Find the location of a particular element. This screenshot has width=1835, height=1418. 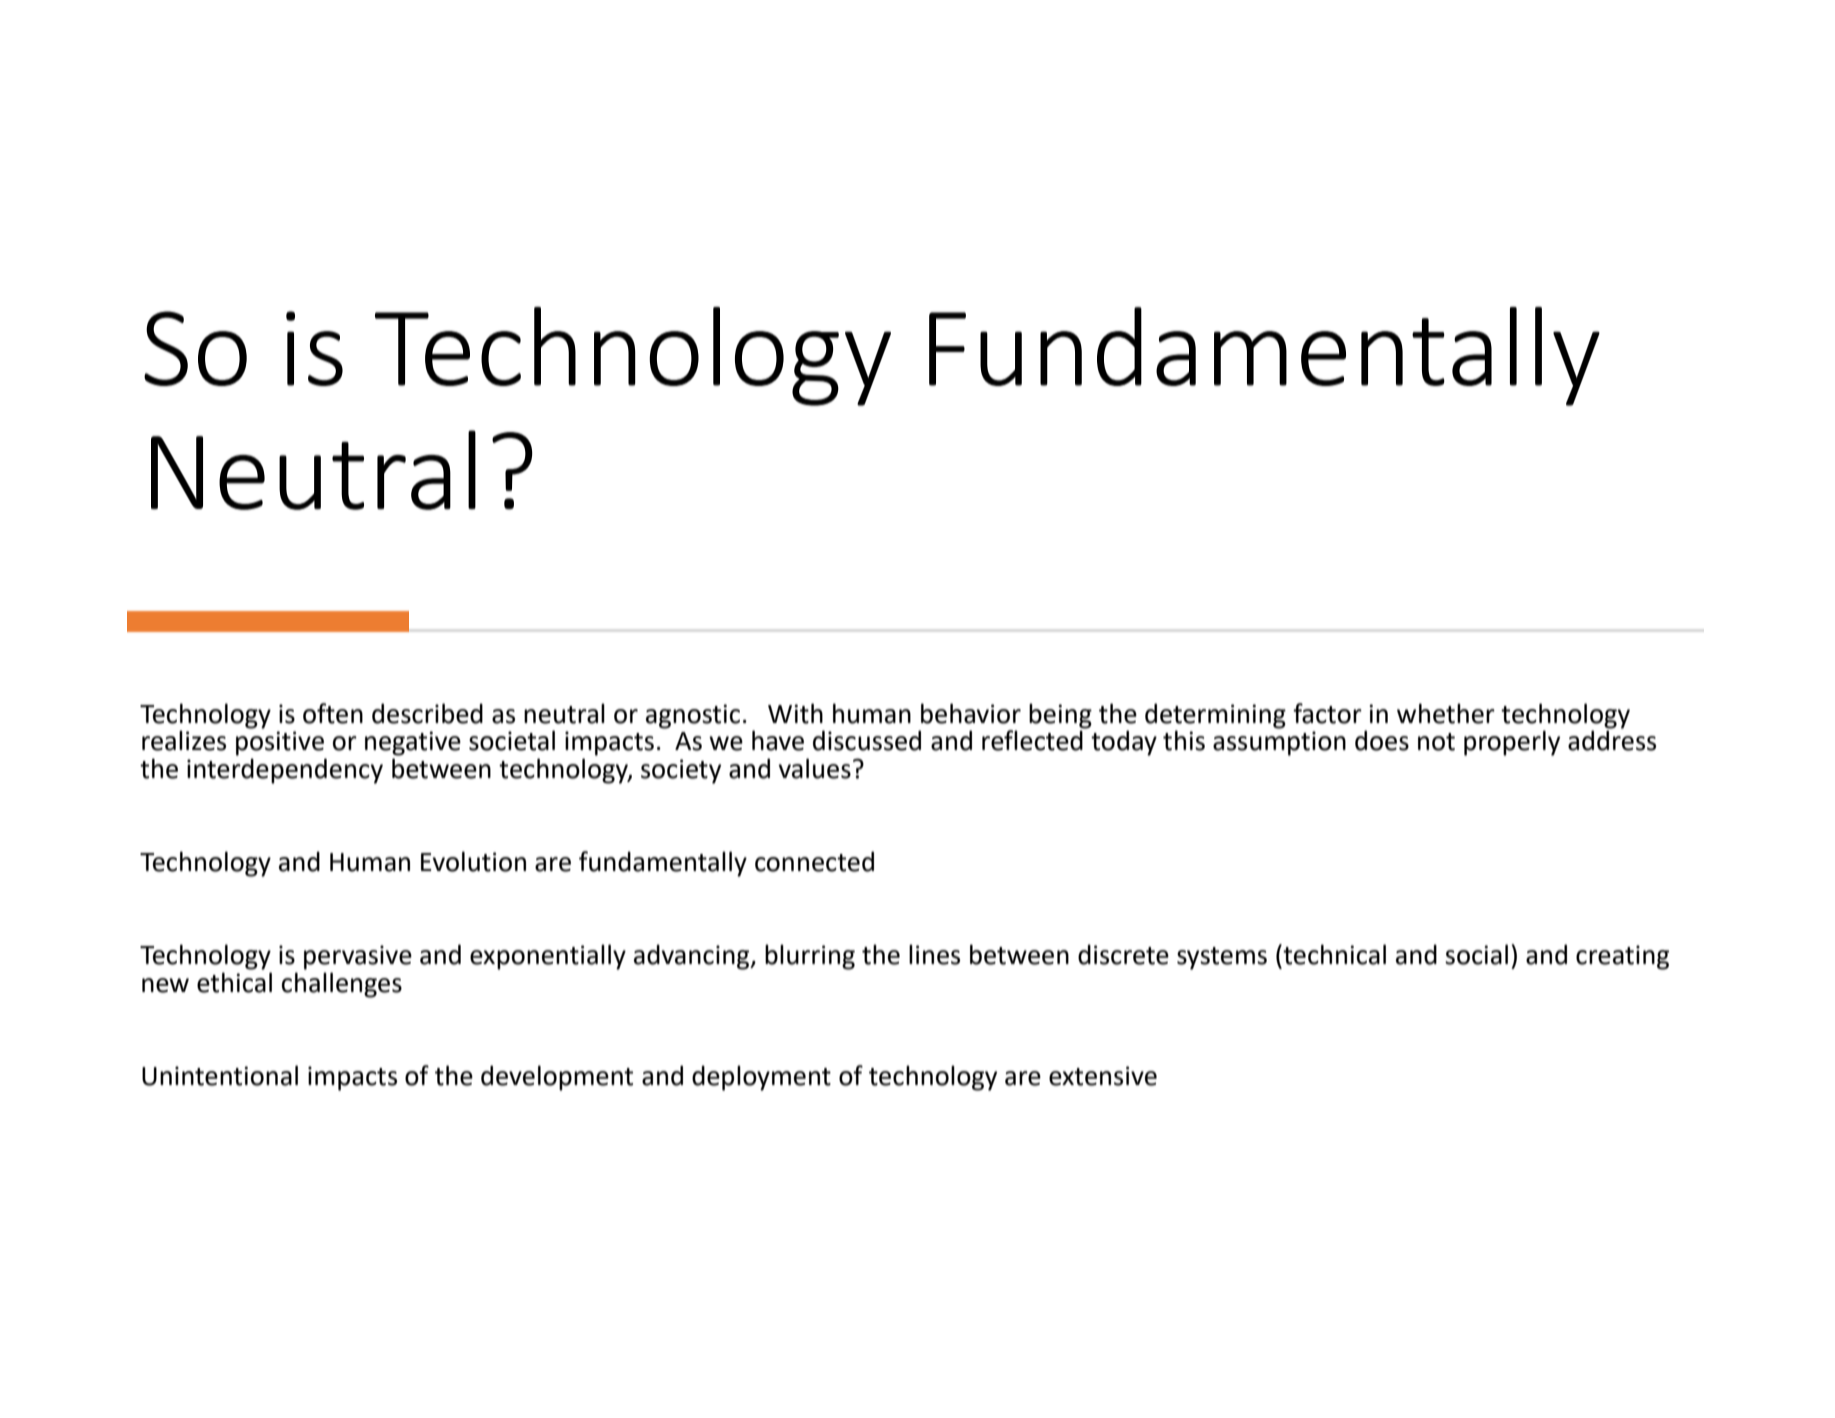

connected is located at coordinates (814, 861).
